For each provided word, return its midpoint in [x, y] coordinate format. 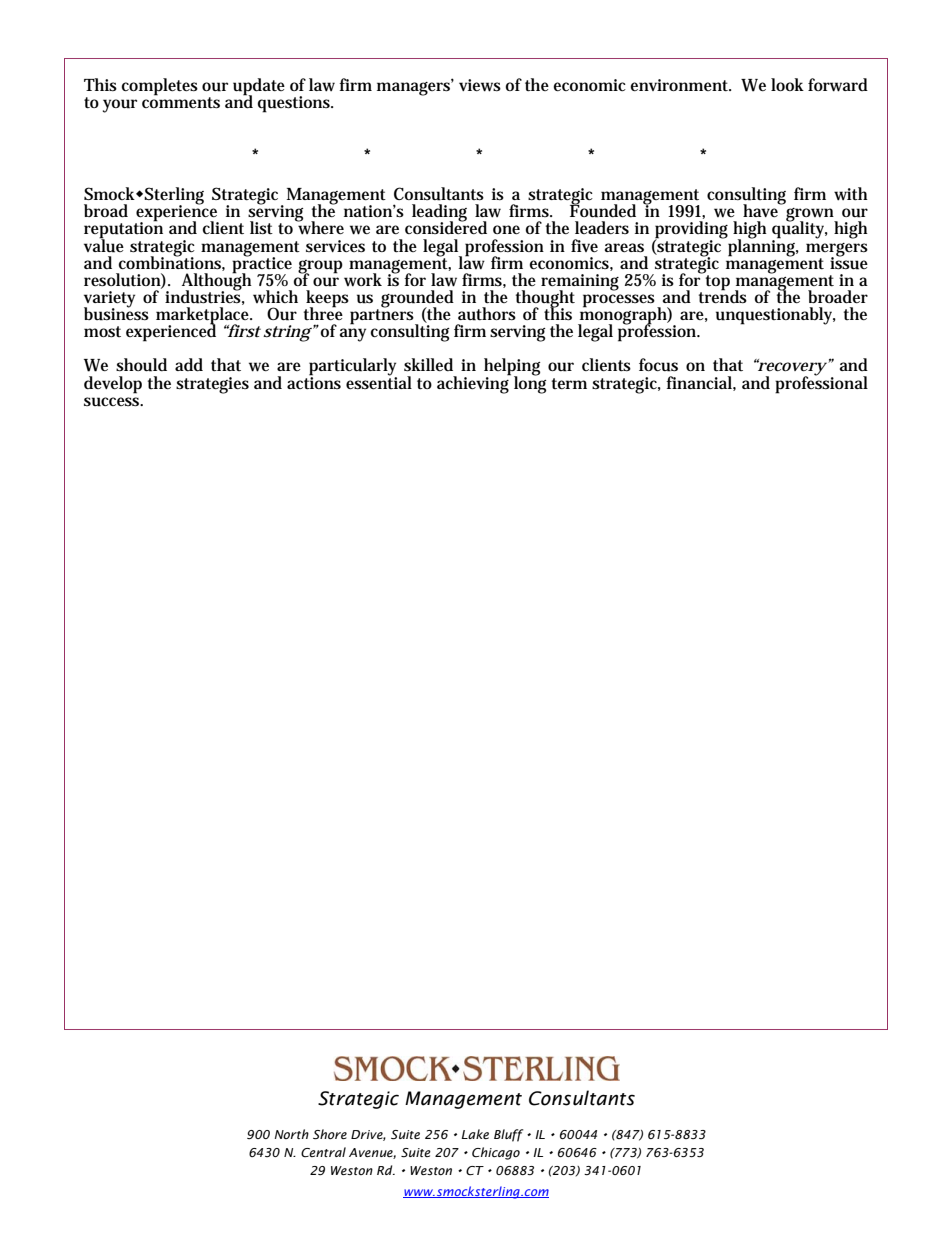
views [480, 85]
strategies [212, 385]
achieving [474, 383]
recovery [791, 369]
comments [181, 102]
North [292, 1134]
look [787, 84]
